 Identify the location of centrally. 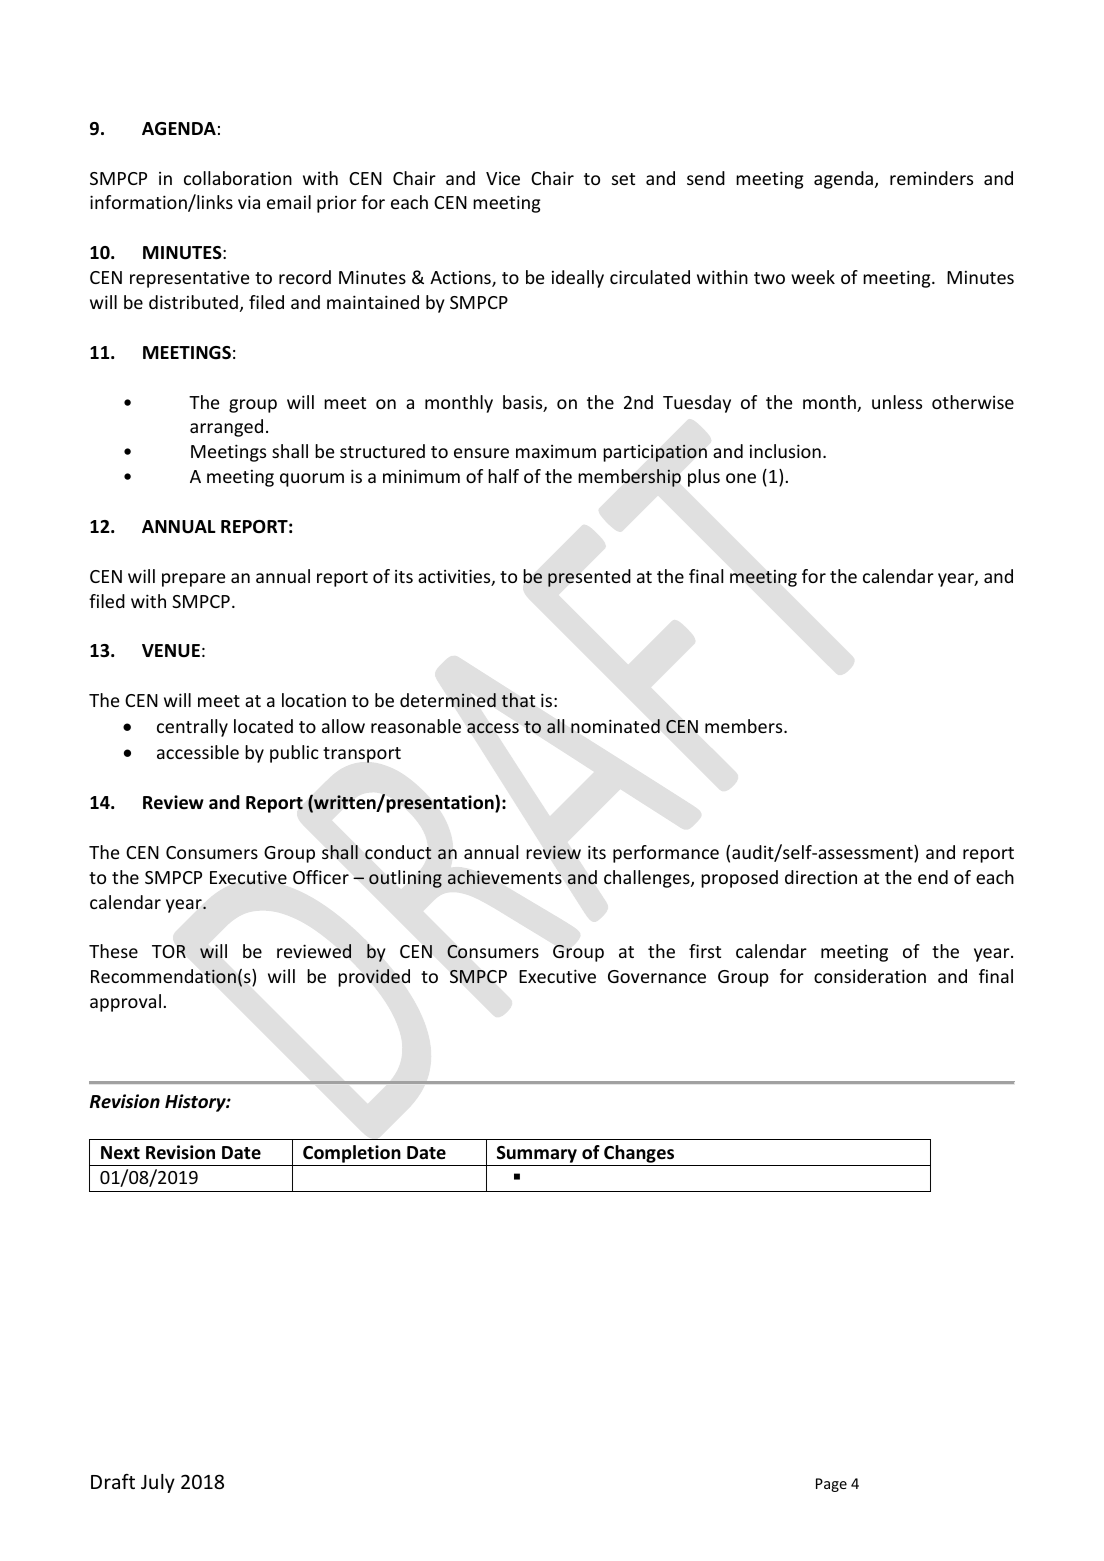
(192, 728).
